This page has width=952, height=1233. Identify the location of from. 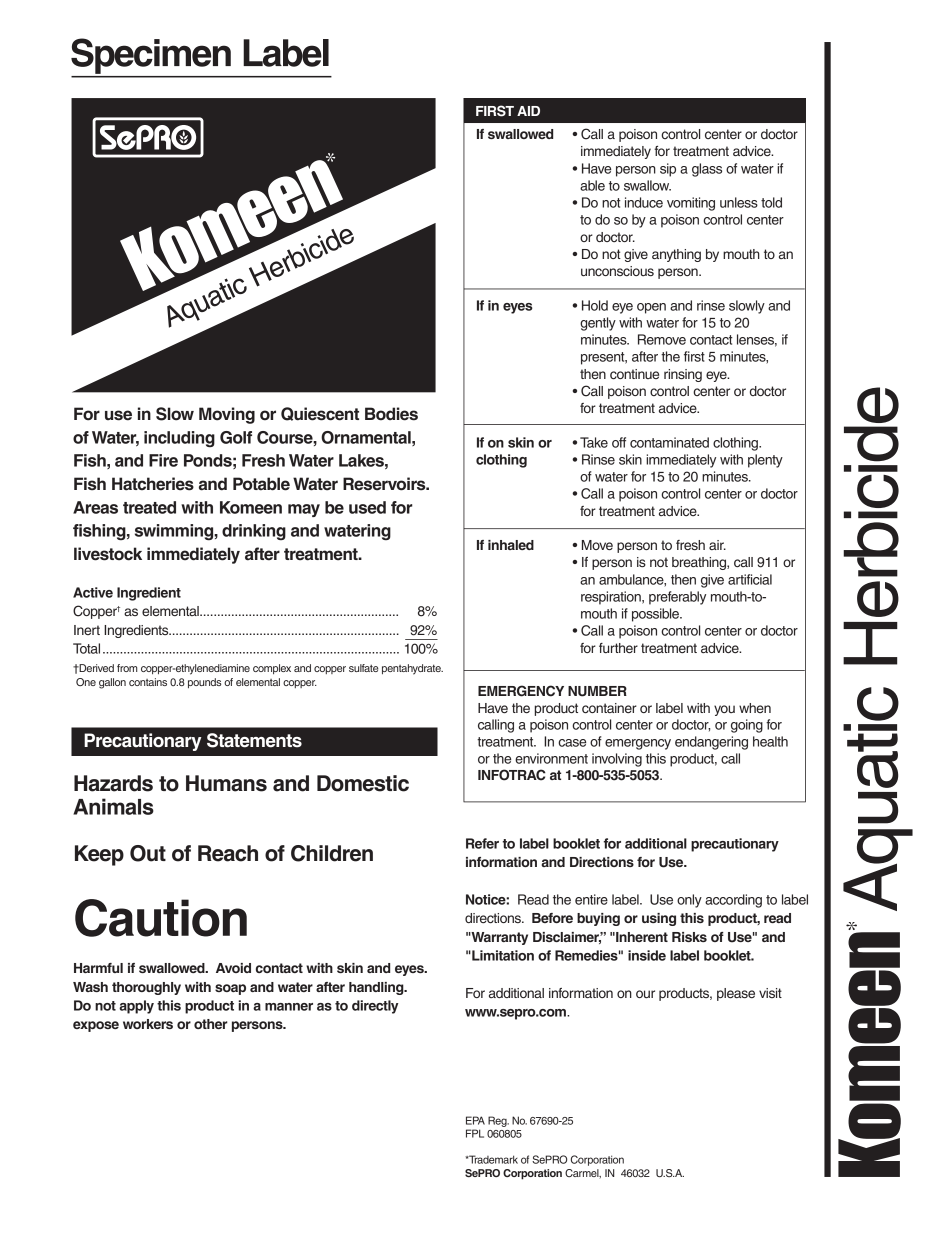
(127, 668).
